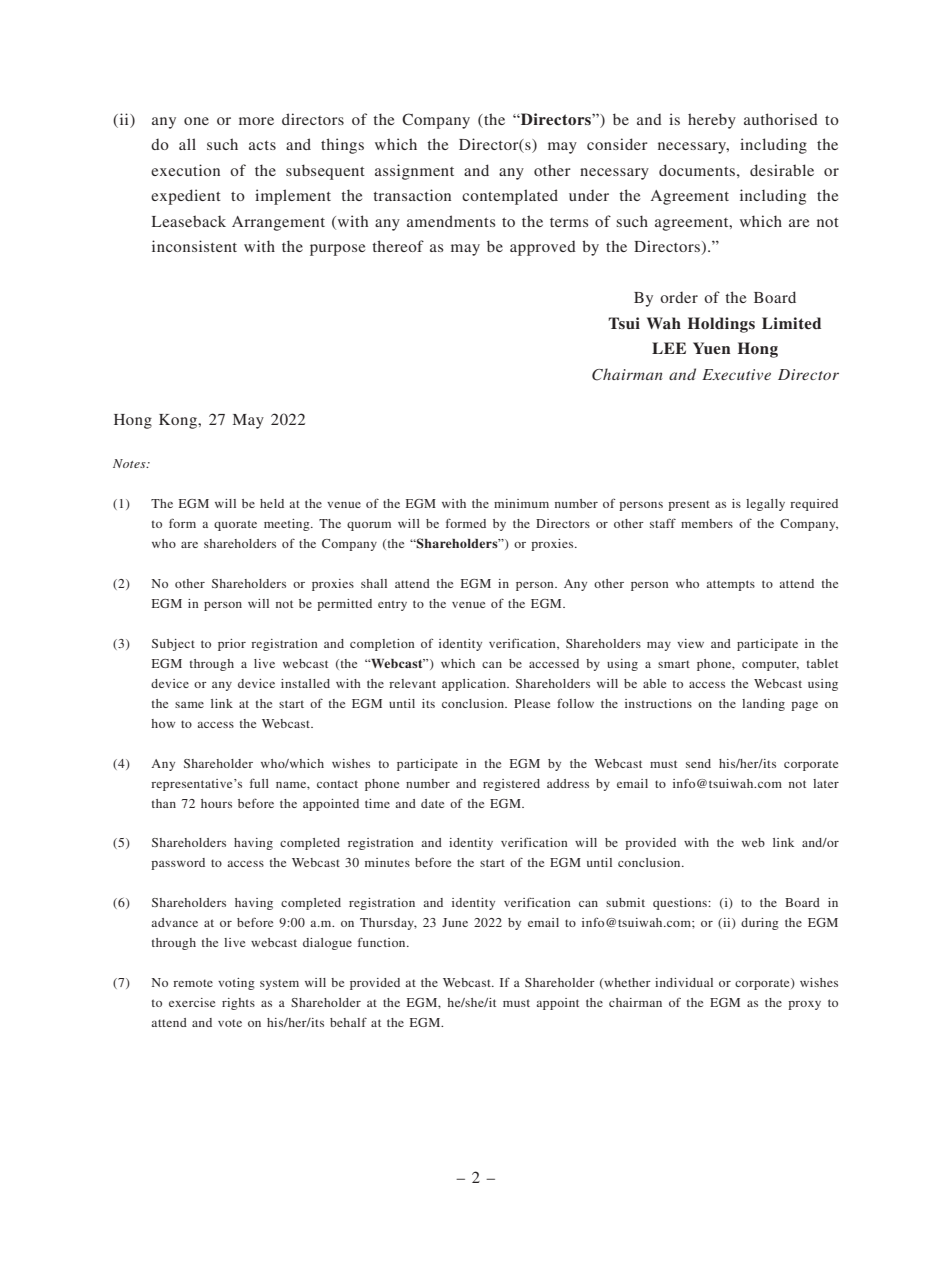 Image resolution: width=952 pixels, height=1270 pixels. What do you see at coordinates (414, 172) in the image?
I see `assignment` at bounding box center [414, 172].
